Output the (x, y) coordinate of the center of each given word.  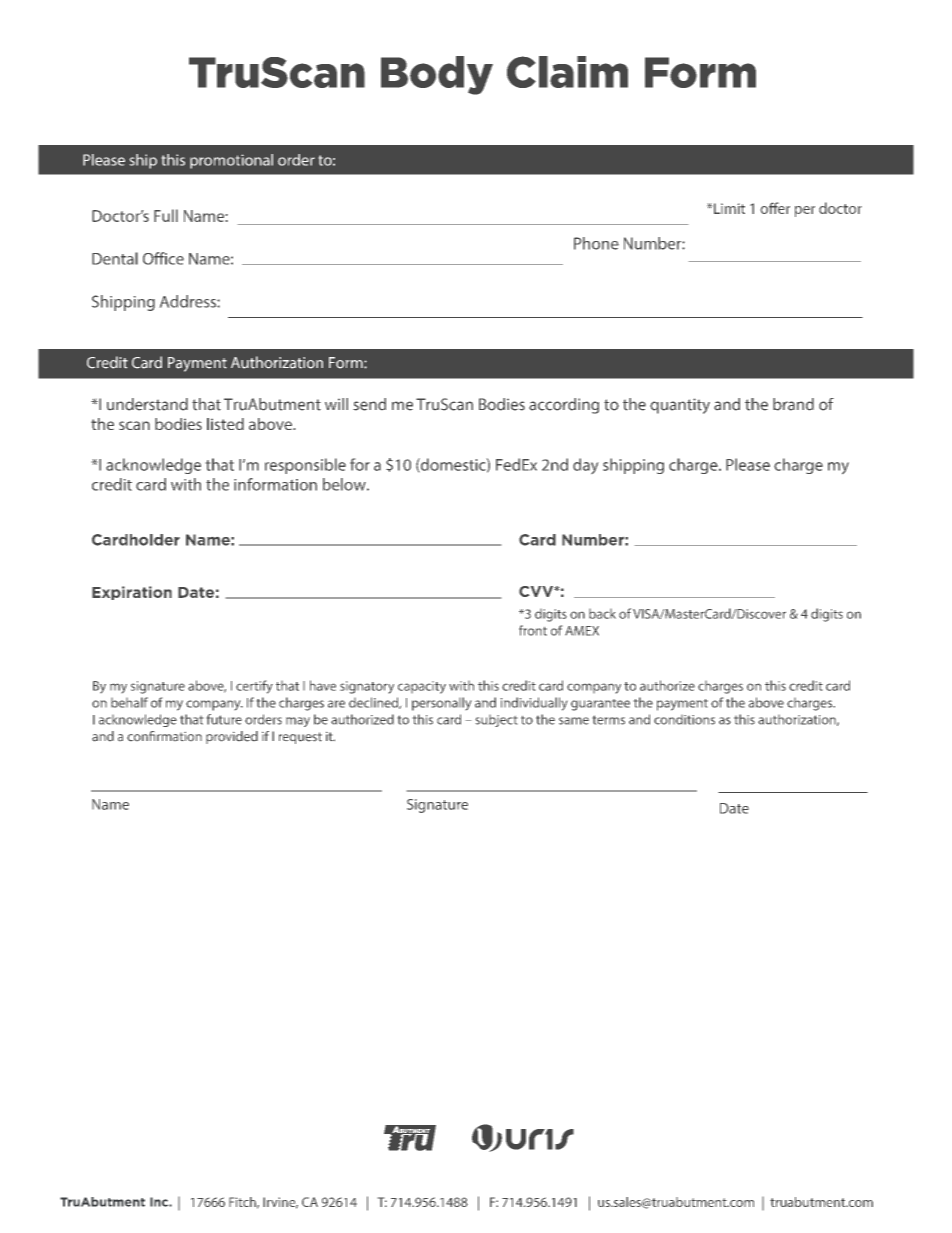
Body (437, 75)
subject (496, 721)
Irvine (280, 1203)
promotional (231, 161)
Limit (729, 208)
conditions (684, 720)
